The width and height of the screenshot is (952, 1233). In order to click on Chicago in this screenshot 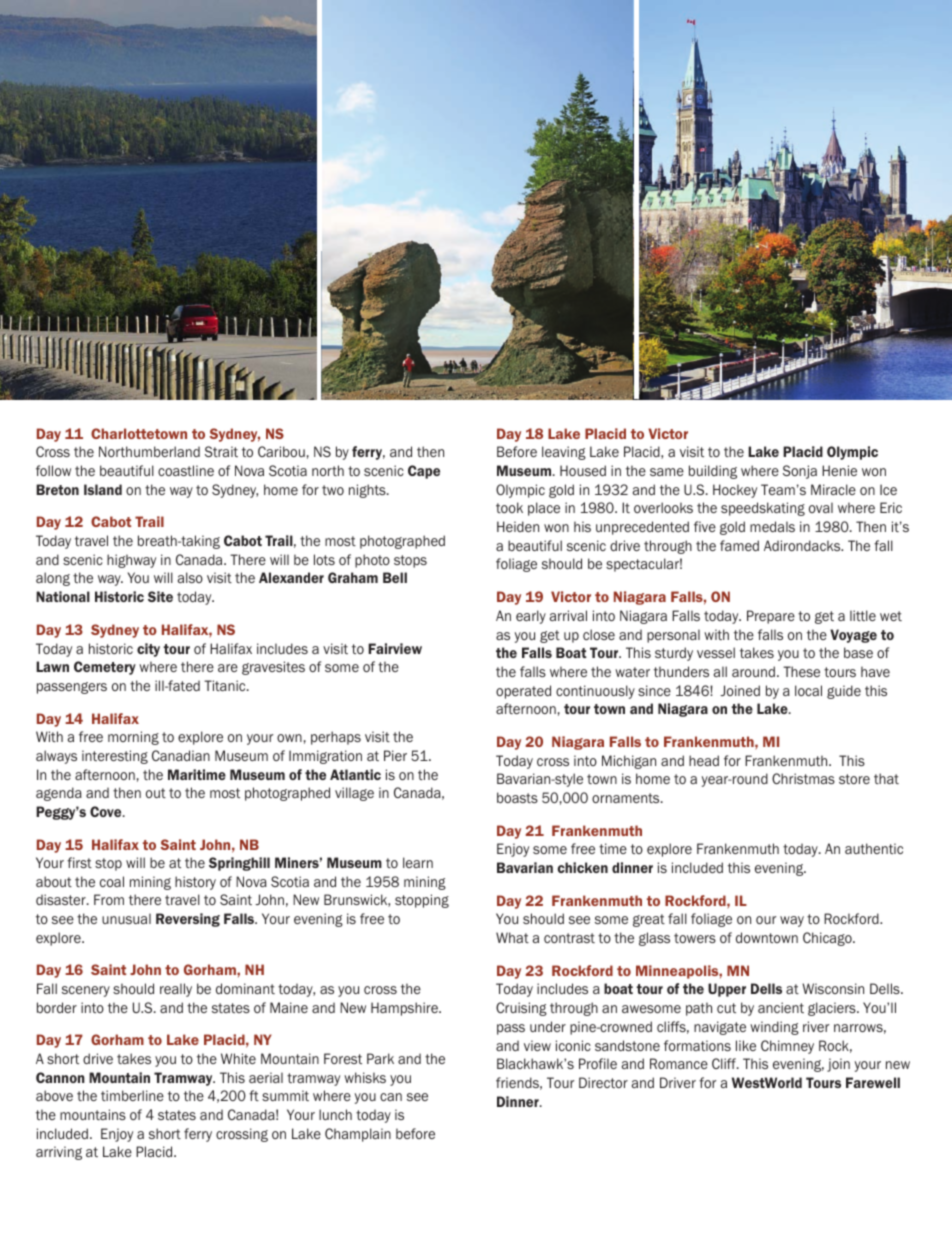, I will do `click(828, 939)`.
